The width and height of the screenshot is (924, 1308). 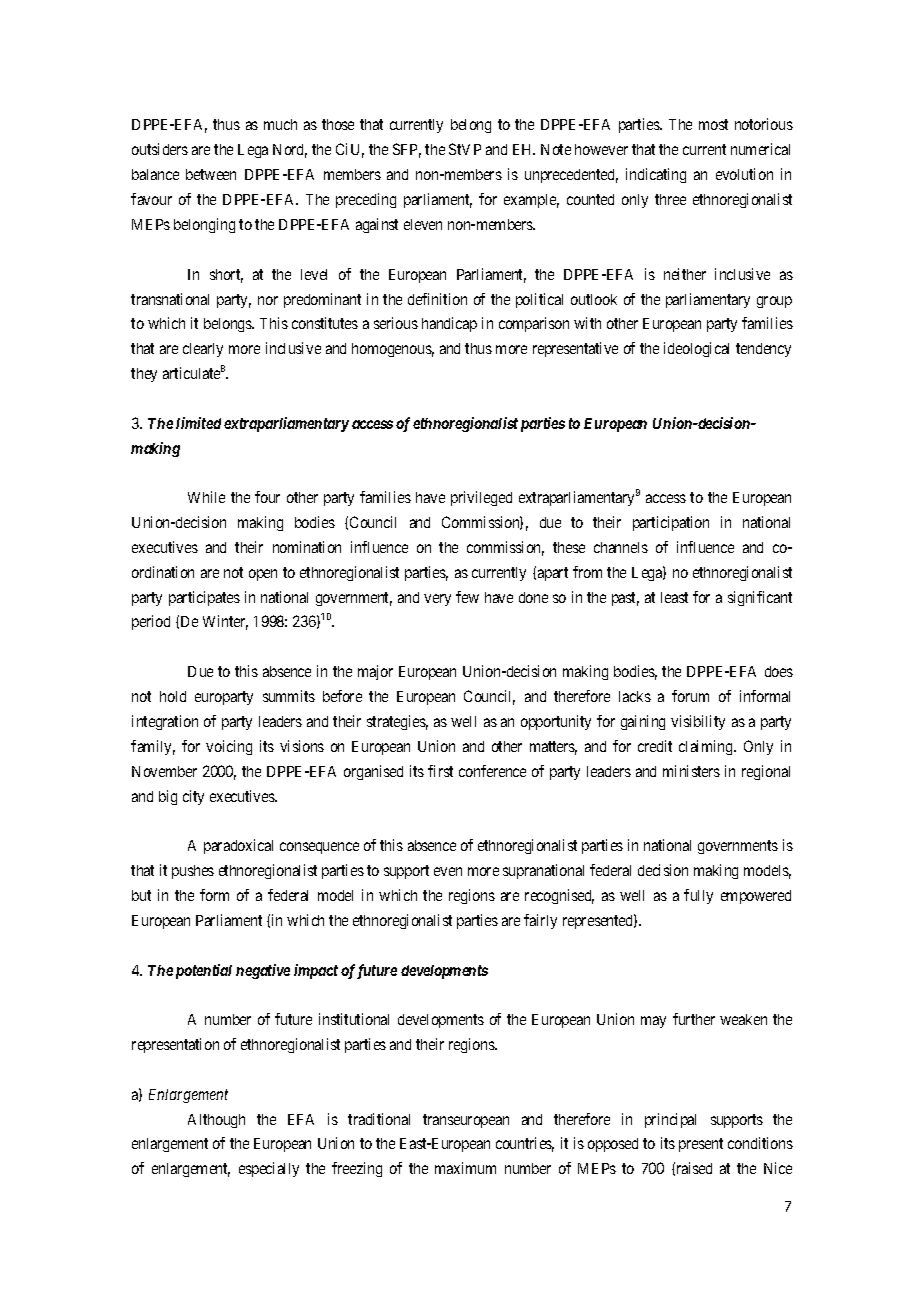 What do you see at coordinates (696, 349) in the screenshot?
I see `ideological` at bounding box center [696, 349].
